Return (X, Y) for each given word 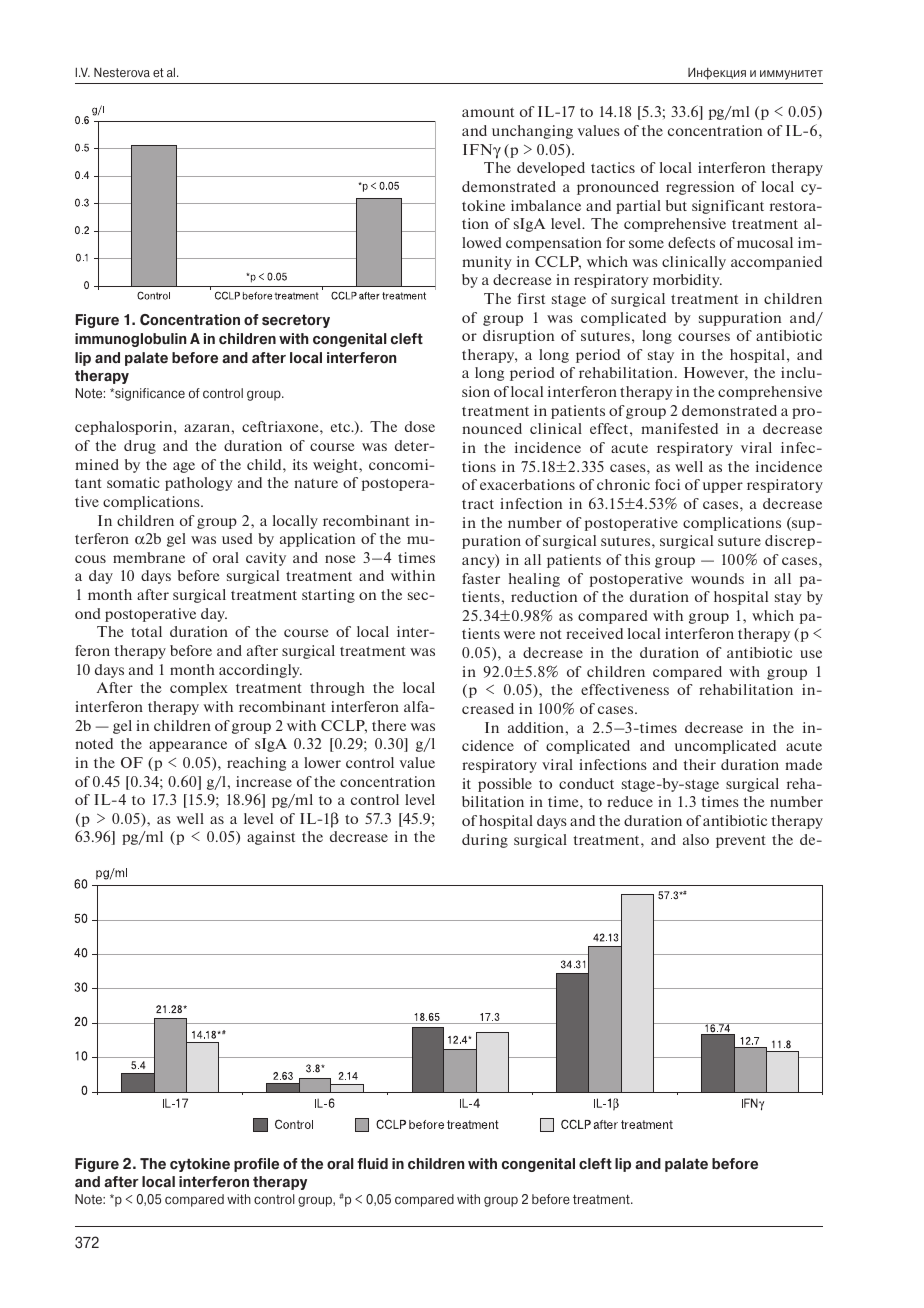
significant (728, 207)
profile (256, 1165)
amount (488, 112)
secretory (296, 321)
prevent (741, 841)
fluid (372, 1163)
